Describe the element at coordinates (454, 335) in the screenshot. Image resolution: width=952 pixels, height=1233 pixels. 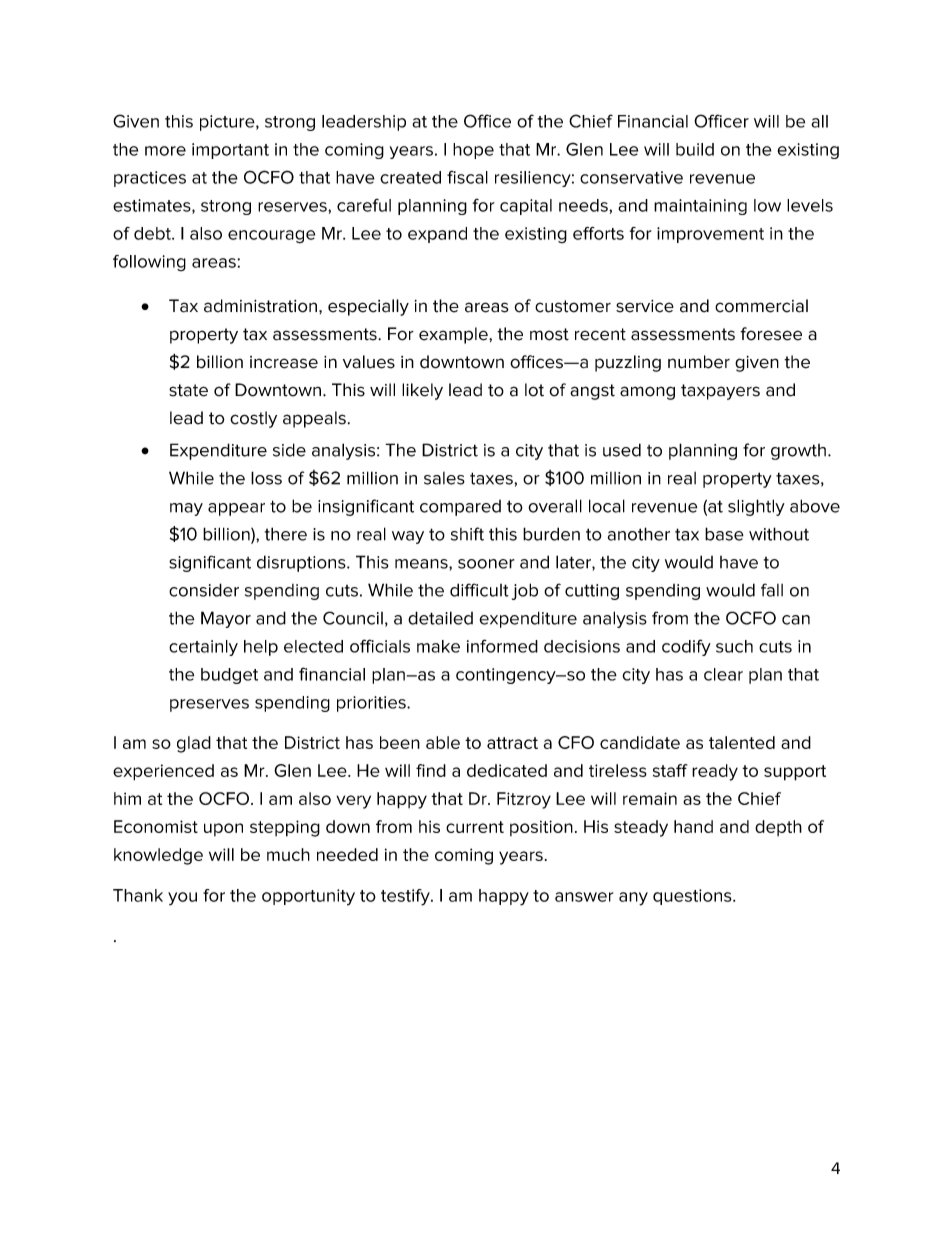
I see `example` at that location.
